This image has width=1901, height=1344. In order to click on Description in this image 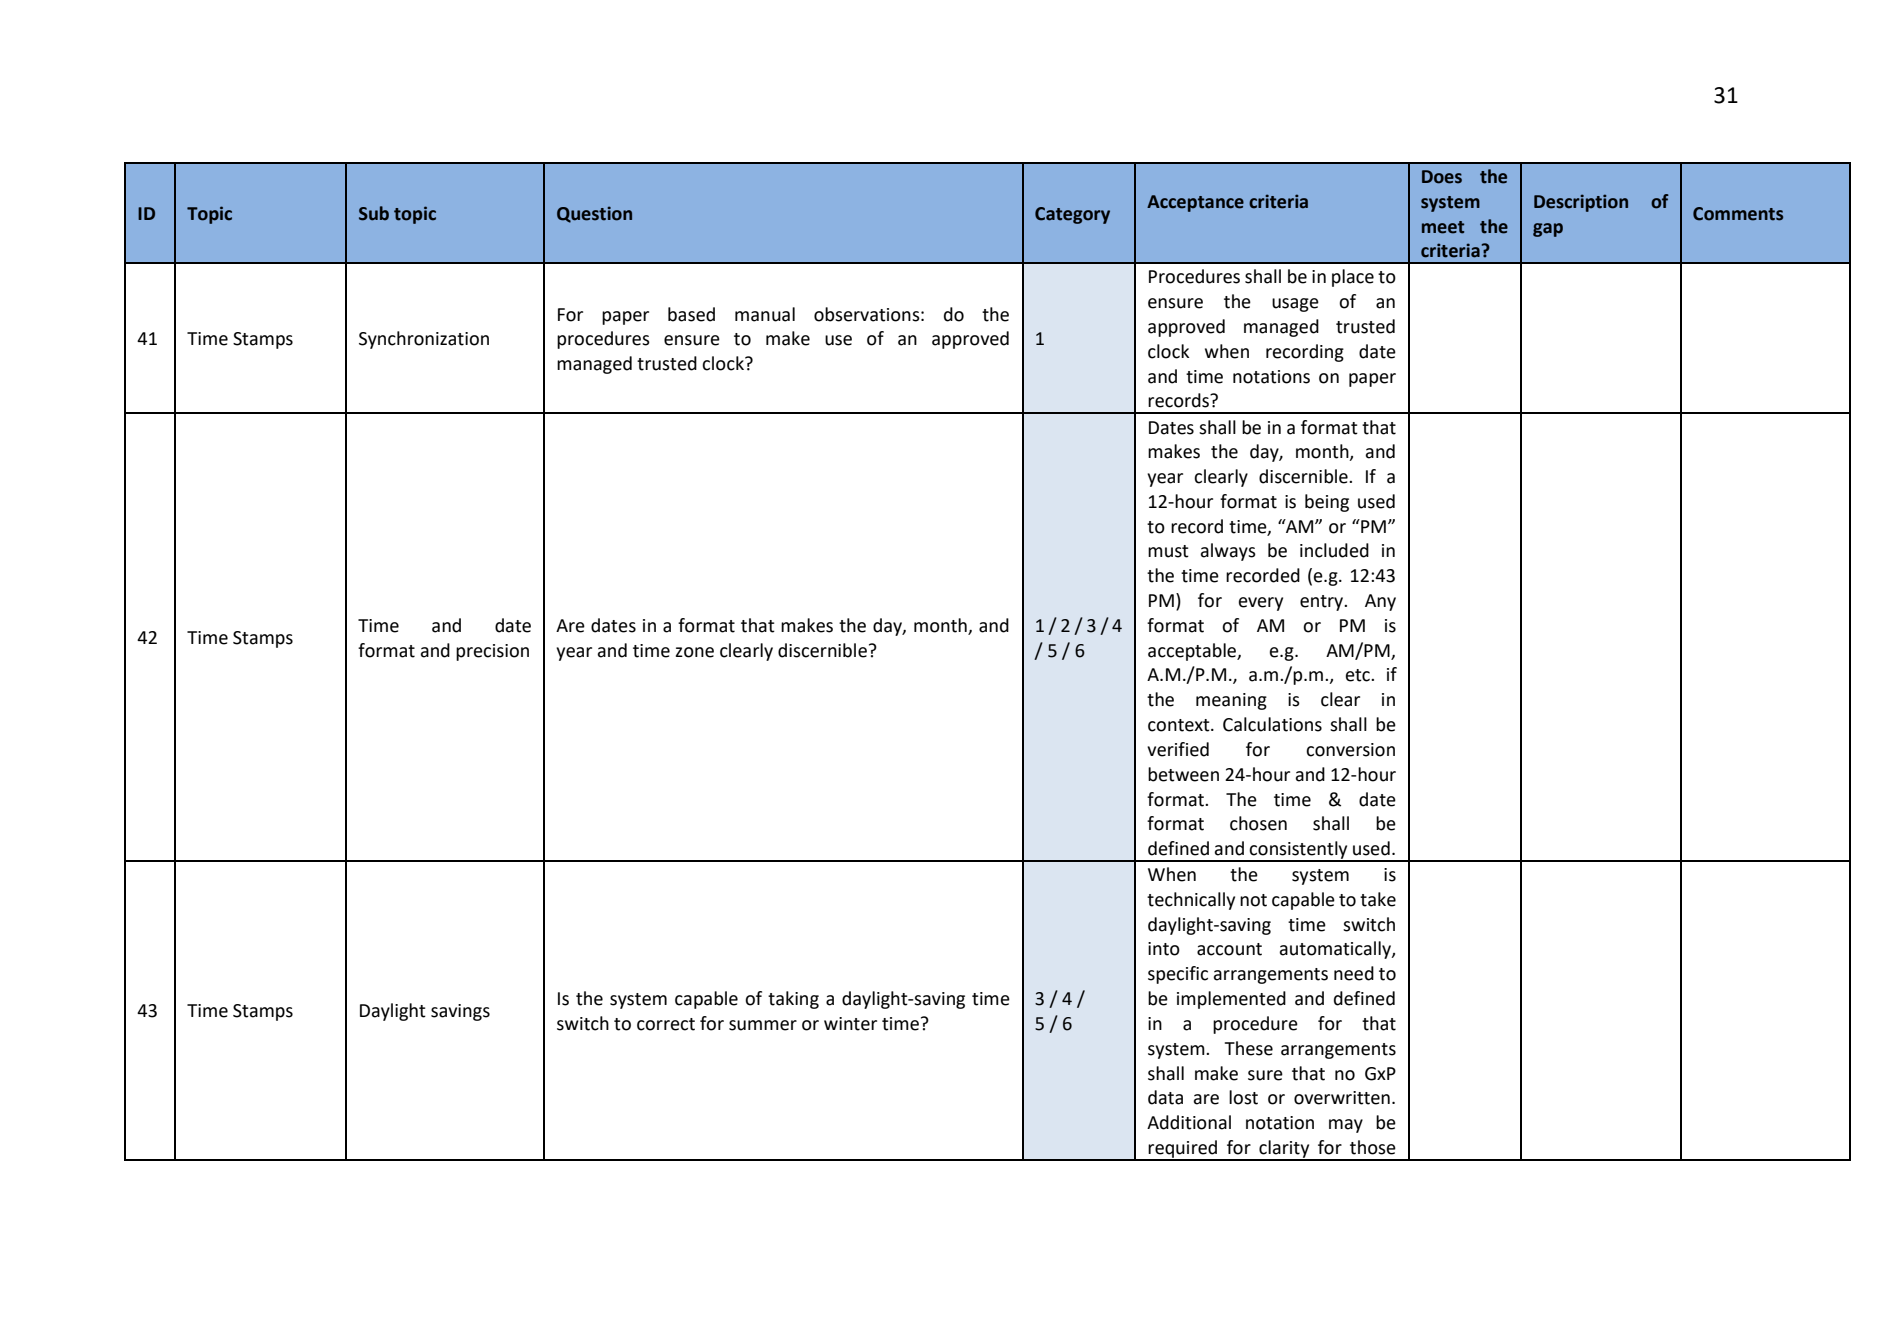, I will do `click(1581, 203)`.
